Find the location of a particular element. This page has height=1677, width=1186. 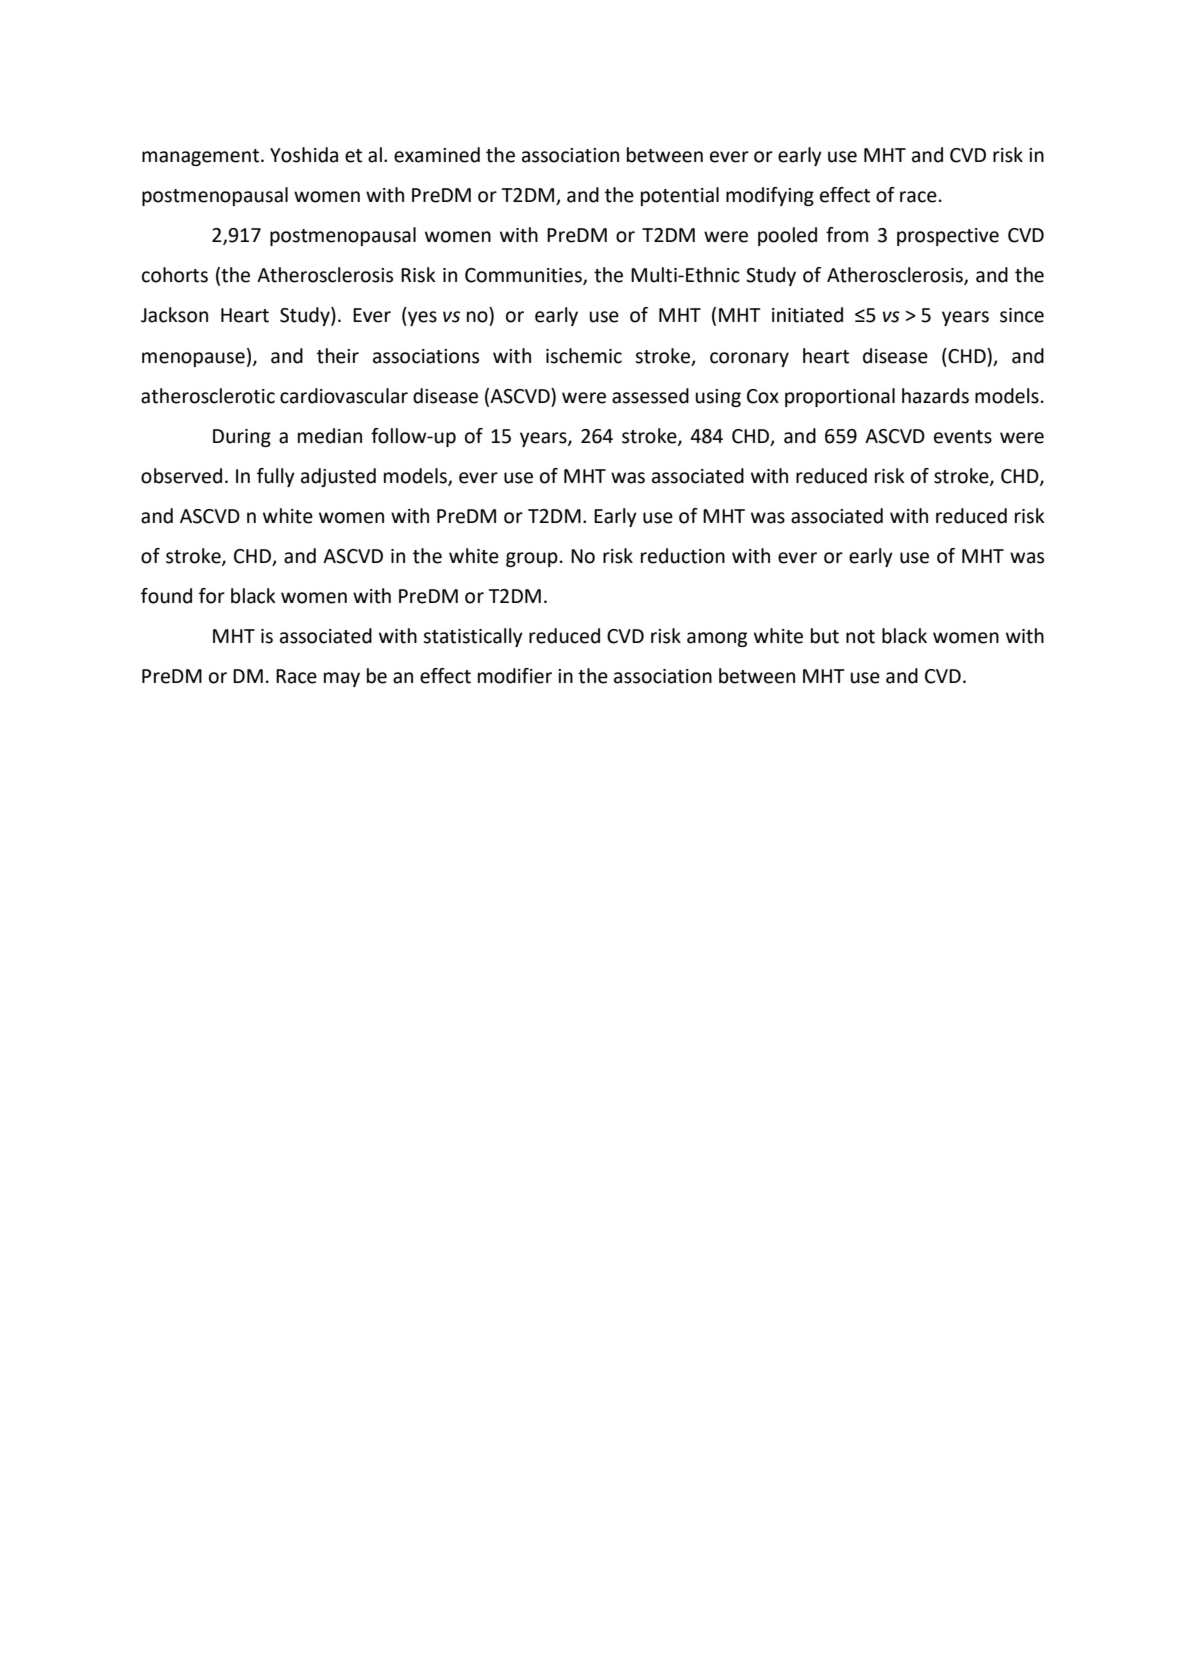

potential is located at coordinates (680, 196).
